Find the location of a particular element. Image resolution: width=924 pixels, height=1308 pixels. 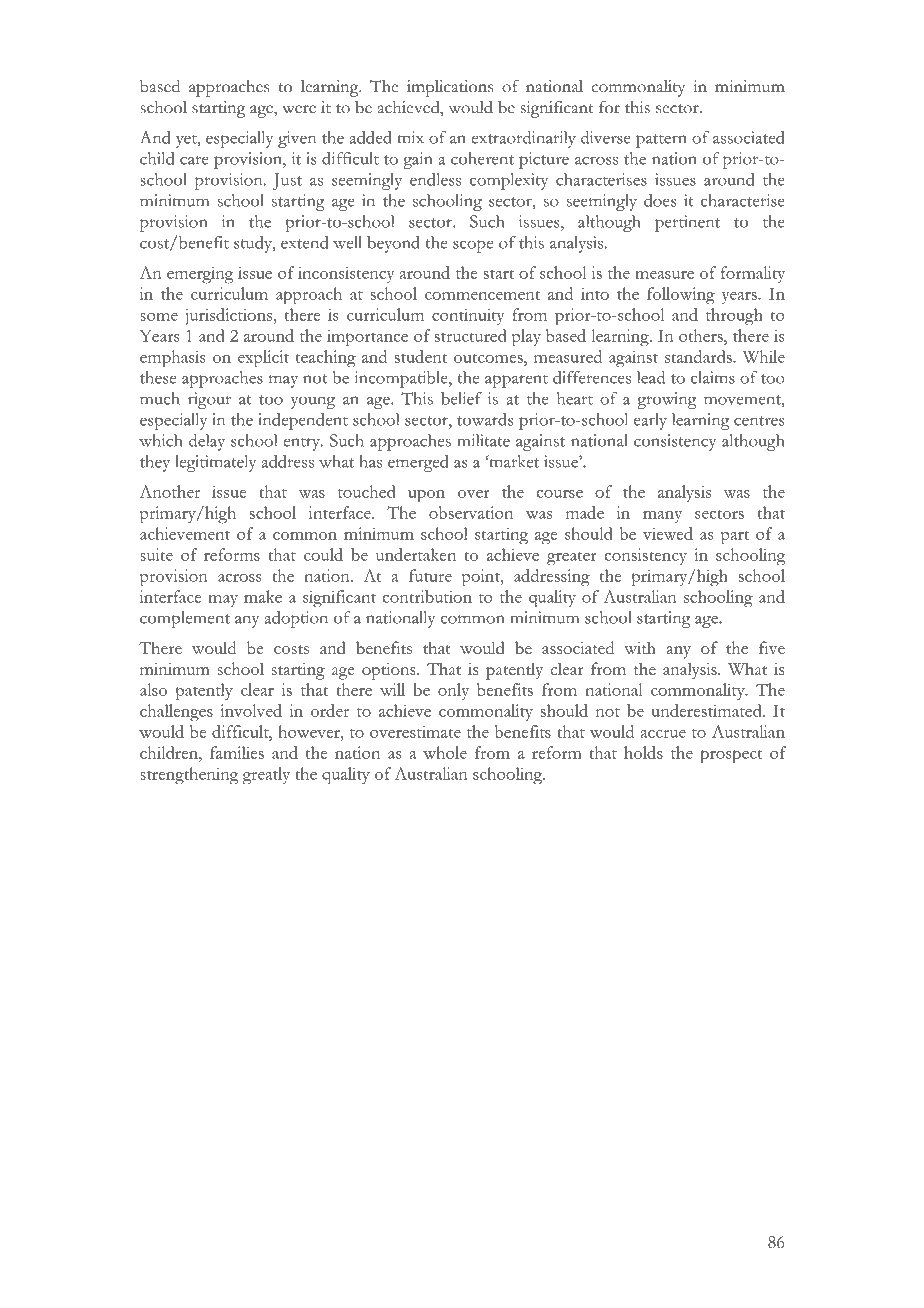

others is located at coordinates (702, 335).
